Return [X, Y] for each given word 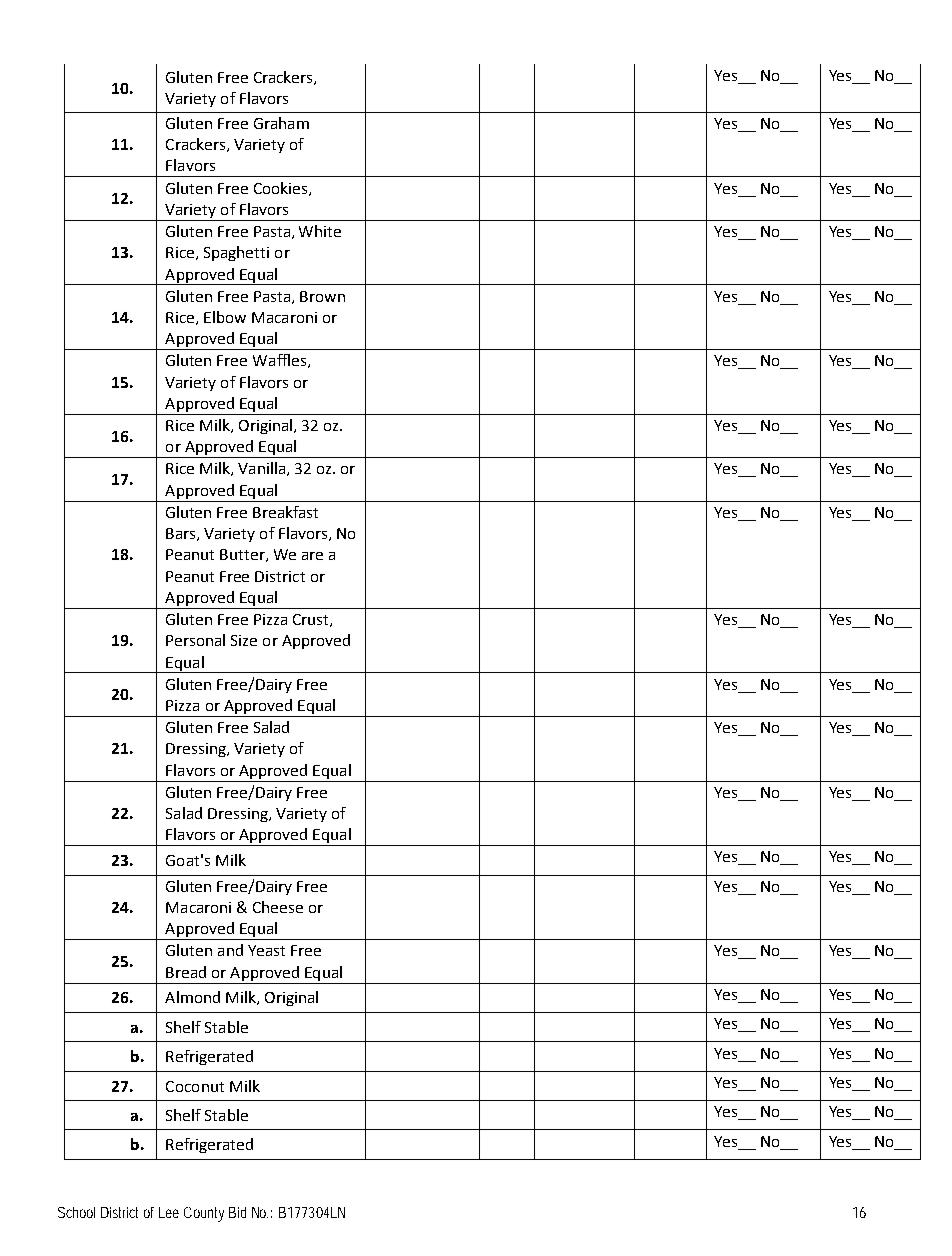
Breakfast [285, 512]
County [204, 1214]
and [230, 950]
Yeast [266, 950]
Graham [281, 123]
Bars [182, 534]
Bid [237, 1212]
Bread [186, 972]
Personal [195, 640]
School [76, 1212]
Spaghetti [236, 253]
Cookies [282, 189]
